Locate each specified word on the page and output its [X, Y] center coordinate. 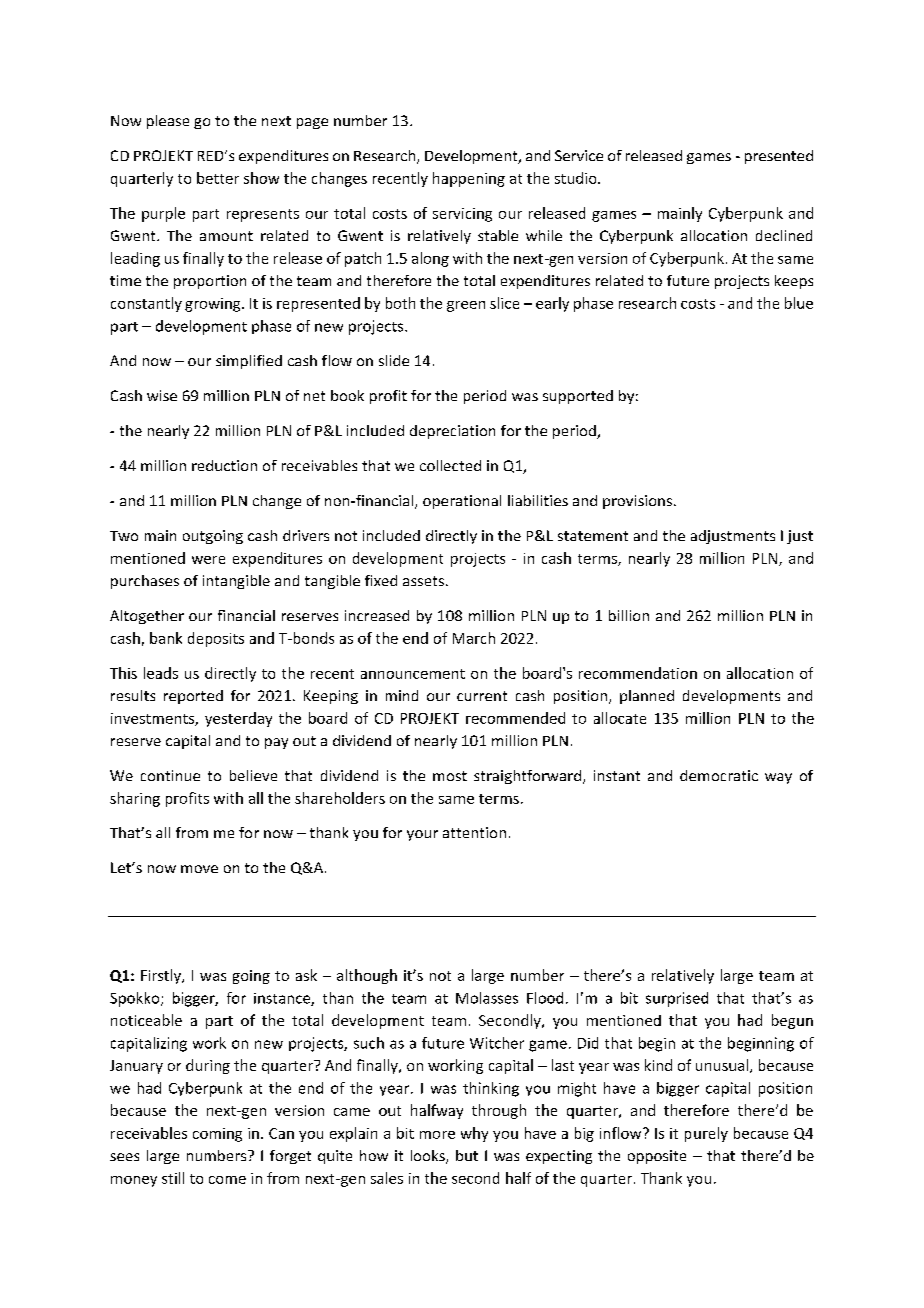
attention [474, 832]
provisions [639, 502]
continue [170, 775]
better [218, 178]
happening [469, 179]
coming [217, 1135]
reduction [224, 465]
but [467, 1155]
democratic [719, 775]
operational [462, 502]
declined [784, 235]
